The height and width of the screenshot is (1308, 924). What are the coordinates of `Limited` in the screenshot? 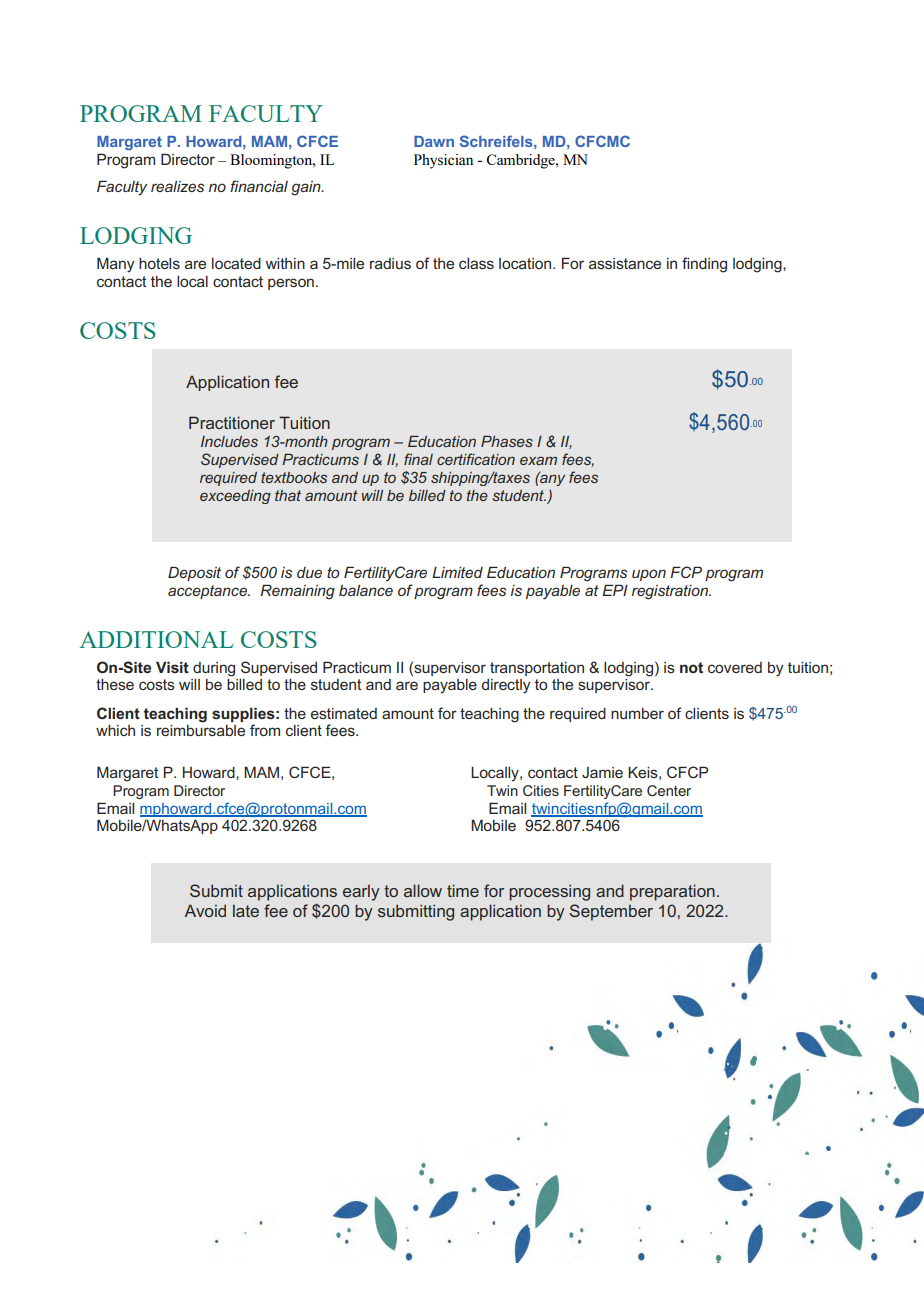 It's located at (457, 572).
